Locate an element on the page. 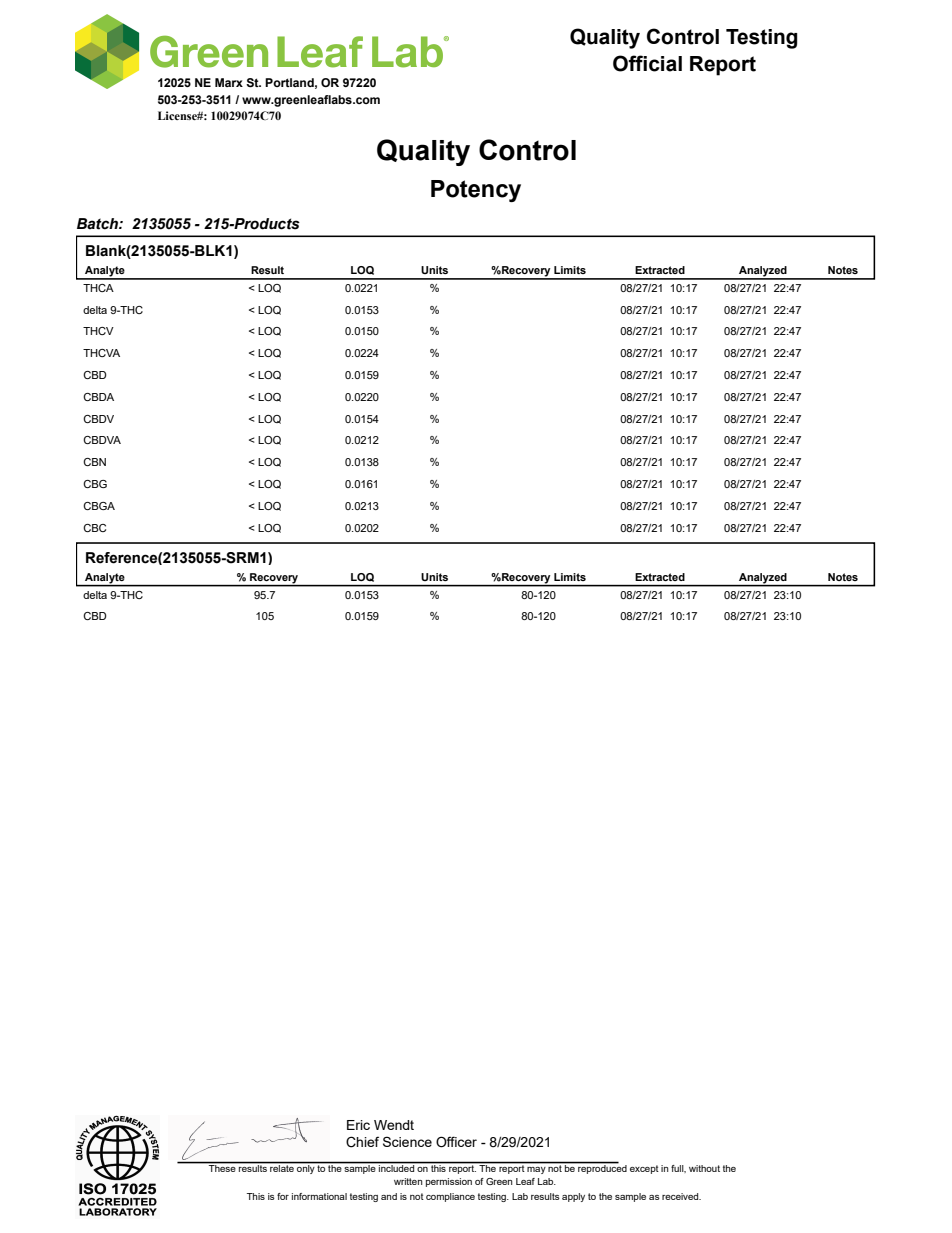 The image size is (952, 1233). CBC is located at coordinates (94, 528).
